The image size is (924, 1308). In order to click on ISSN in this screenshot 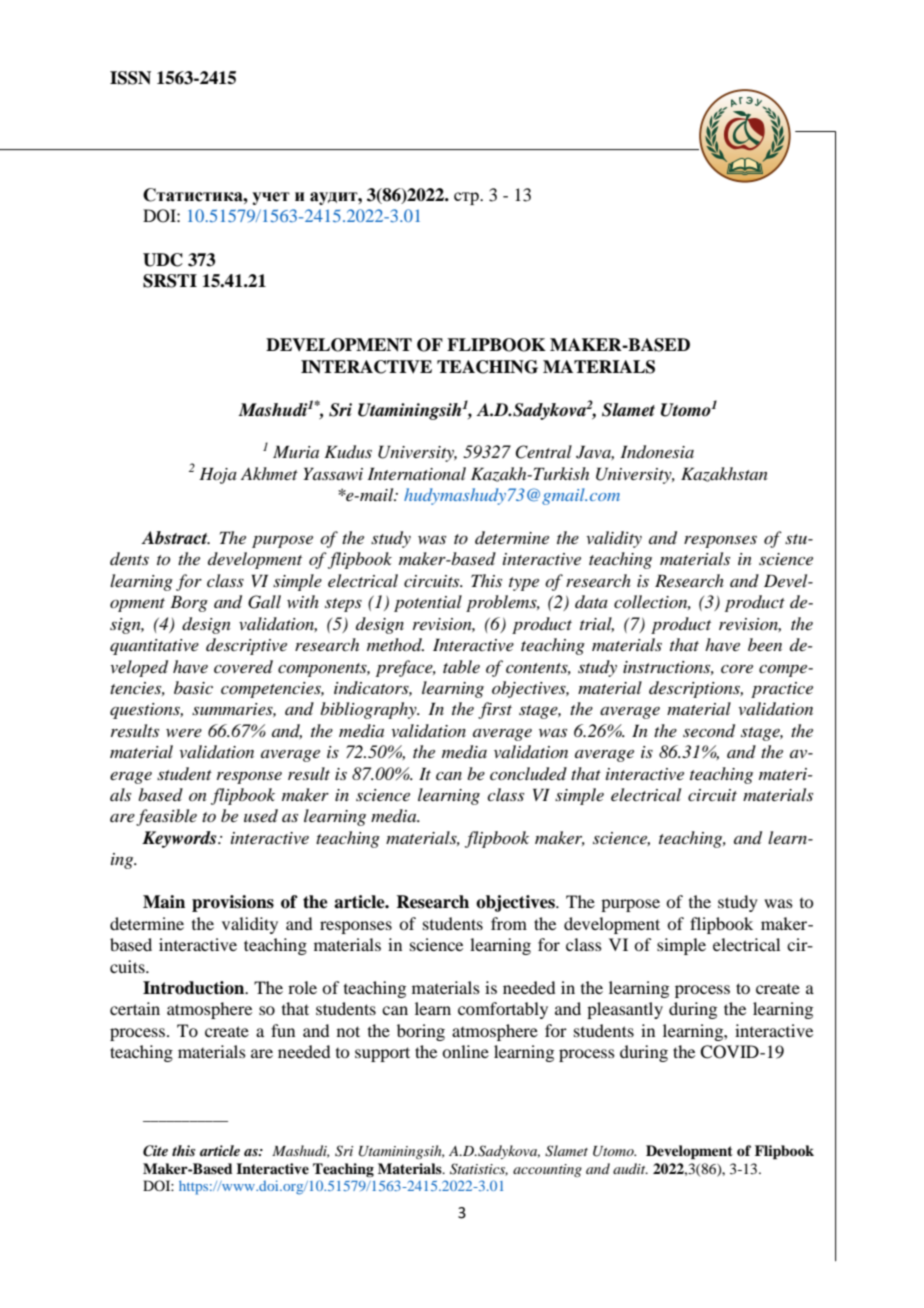, I will do `click(130, 78)`.
